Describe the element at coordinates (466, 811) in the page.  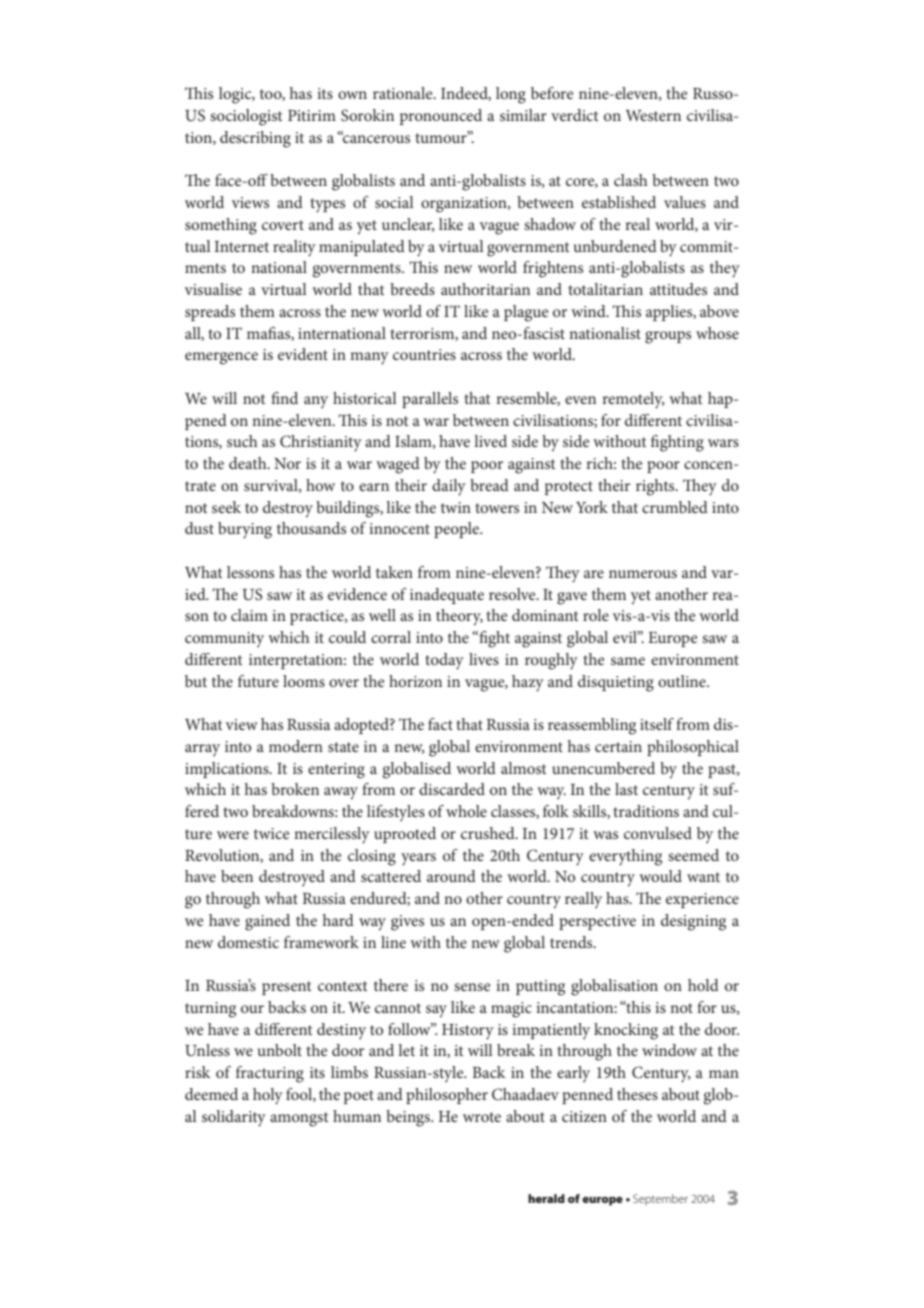
I see `whole` at that location.
